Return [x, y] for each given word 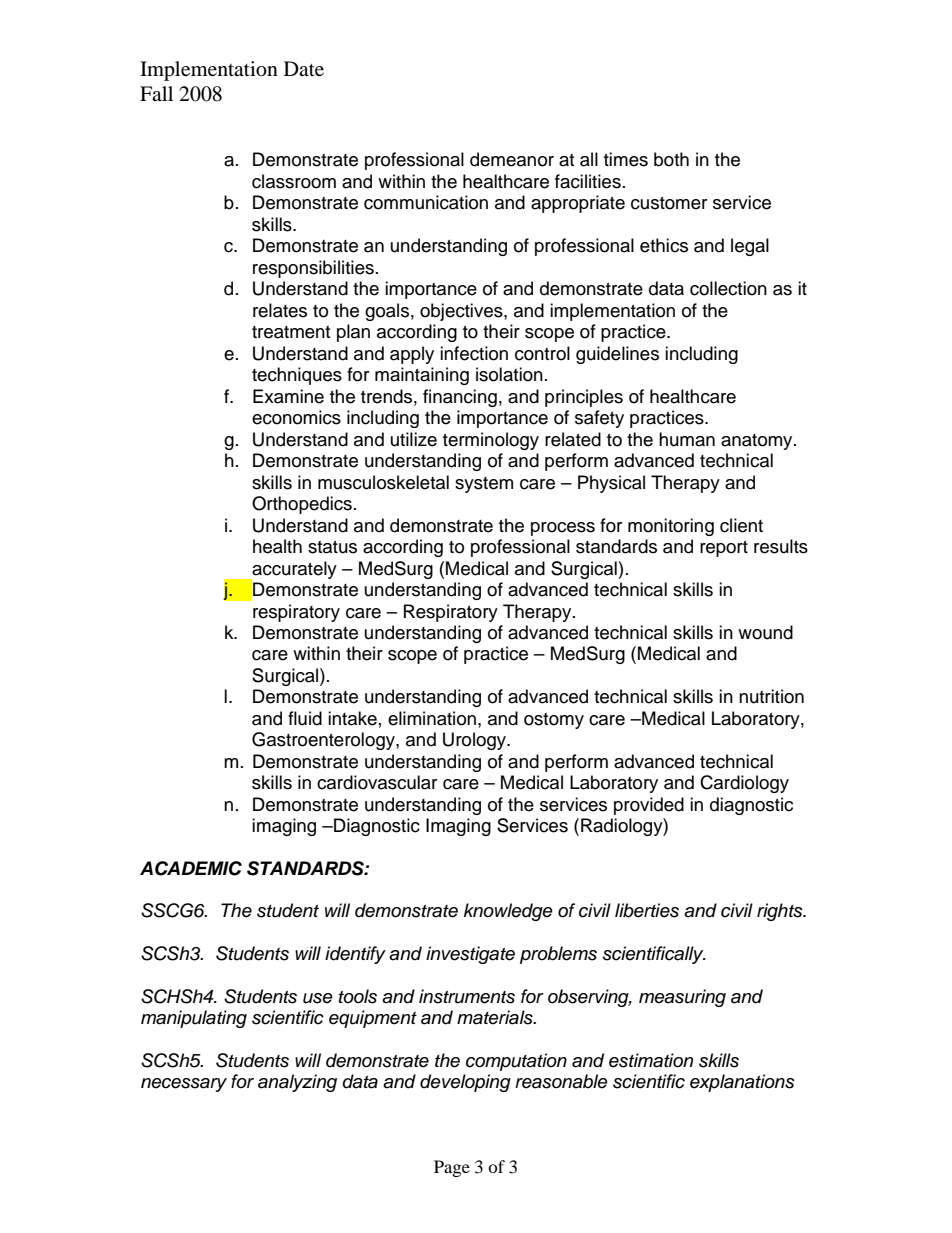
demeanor [512, 159]
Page [452, 1168]
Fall [156, 93]
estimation [651, 1060]
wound [765, 632]
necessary [184, 1085]
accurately [293, 571]
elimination [432, 718]
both [671, 159]
